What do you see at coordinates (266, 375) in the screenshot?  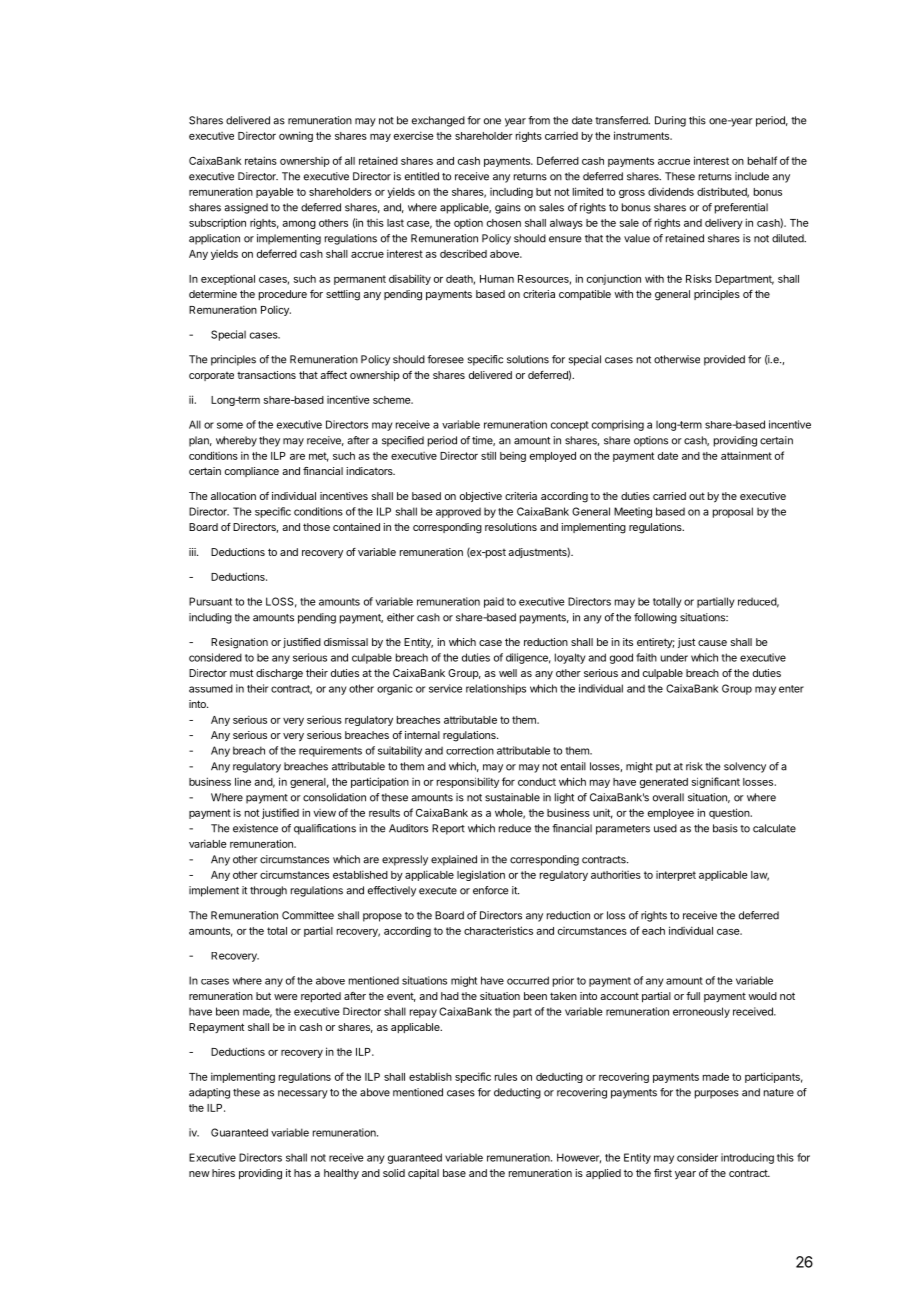 I see `transactions` at bounding box center [266, 375].
